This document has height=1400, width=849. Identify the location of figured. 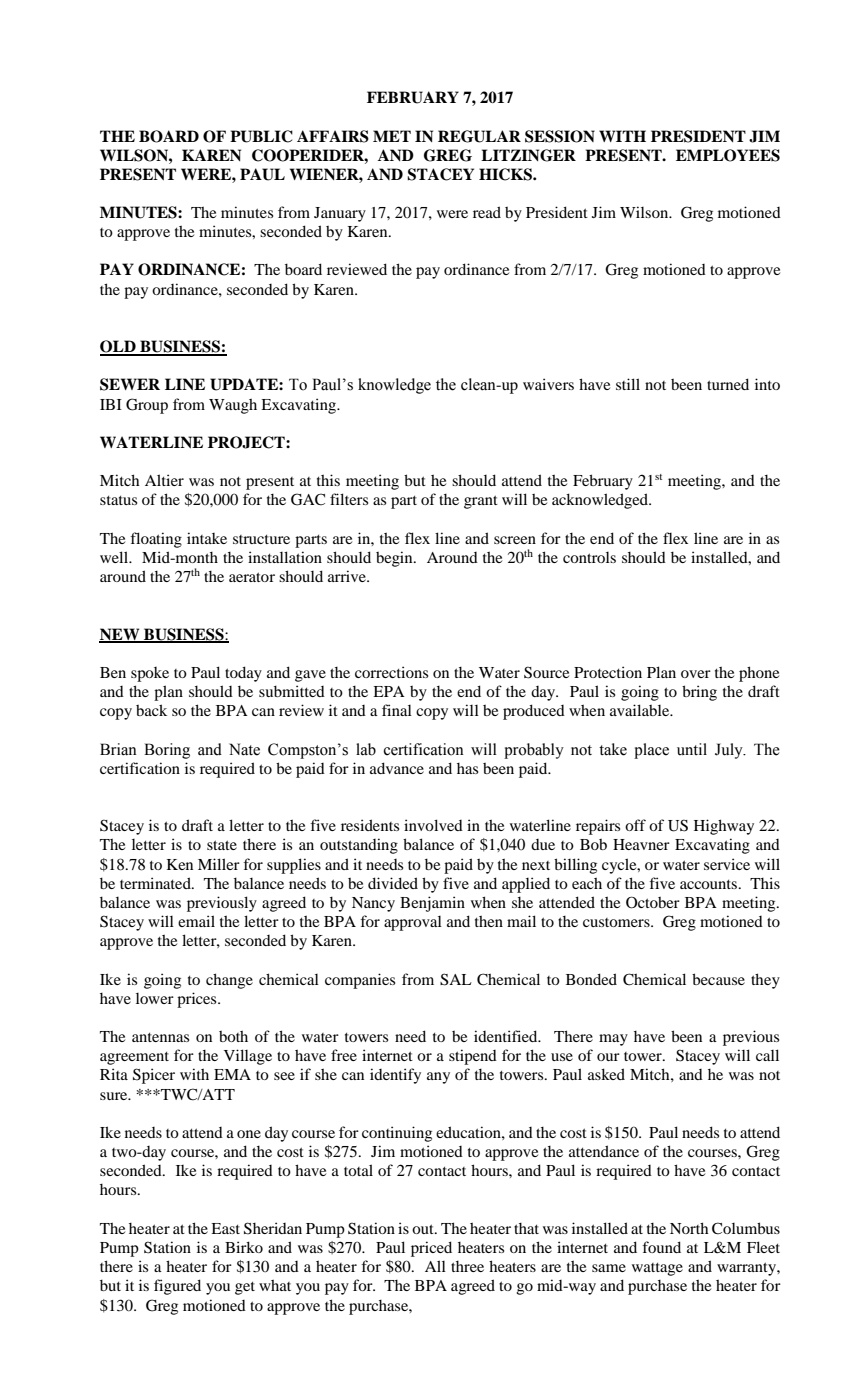
(177, 1287).
